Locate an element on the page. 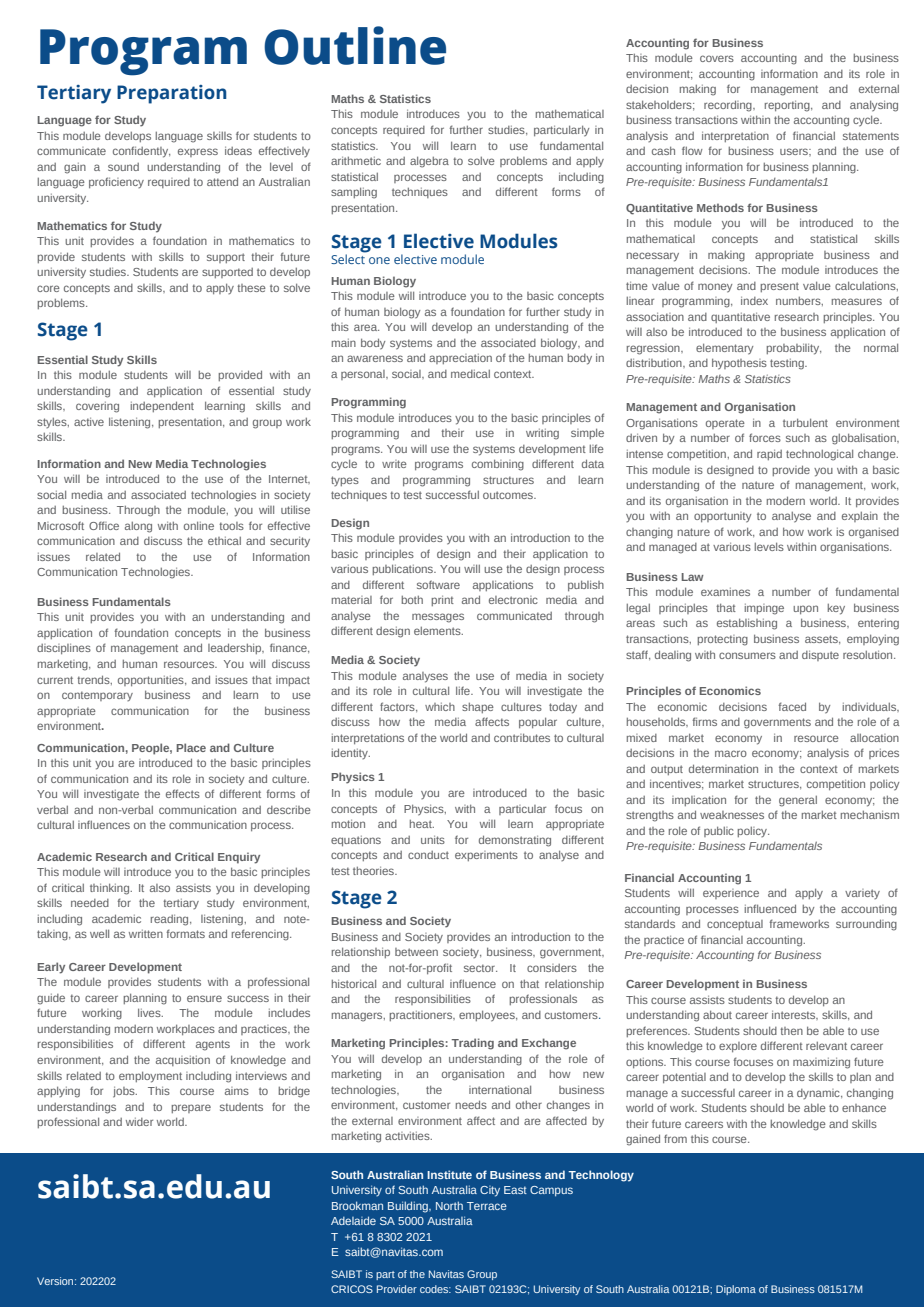 The width and height of the image is (924, 1309). reporting is located at coordinates (788, 106).
